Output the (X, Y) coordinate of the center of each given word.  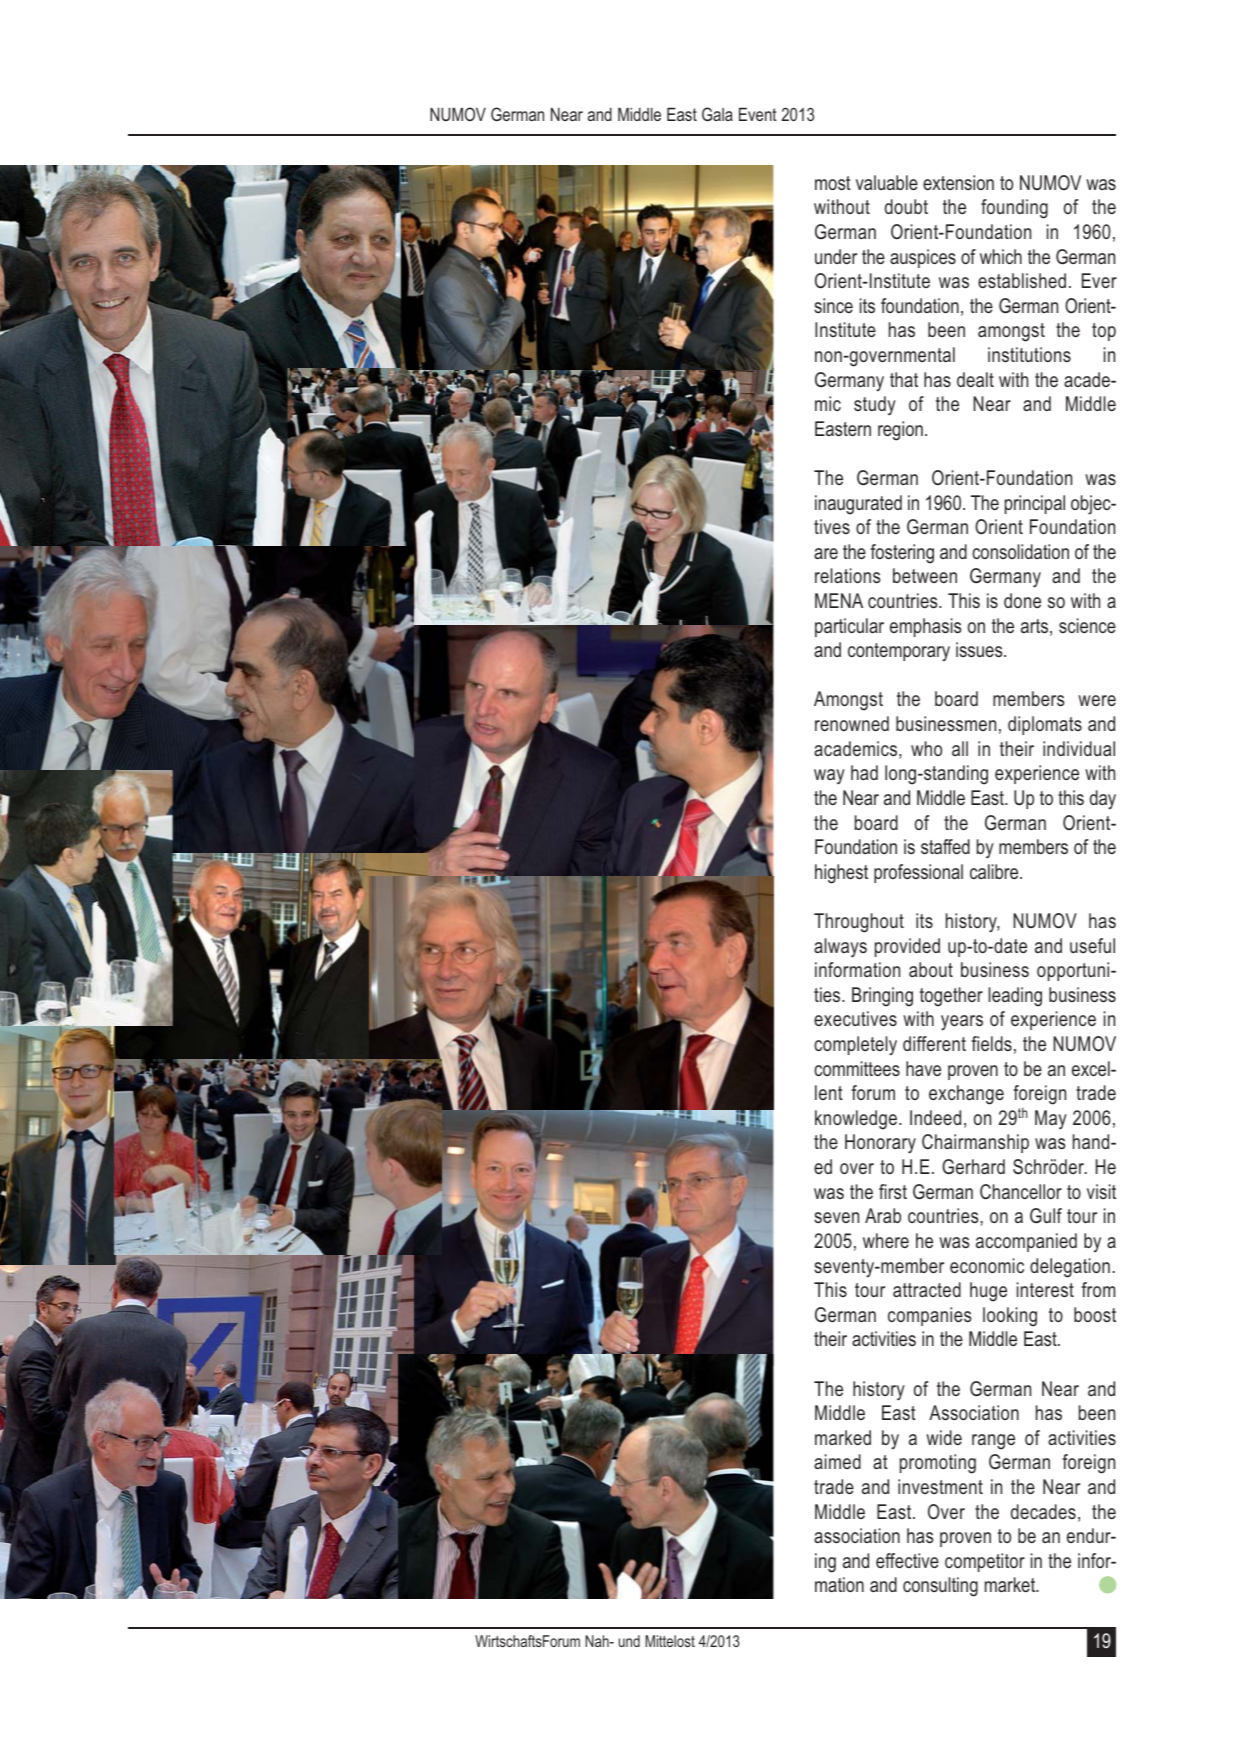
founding (1014, 209)
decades (1043, 1511)
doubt (906, 206)
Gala (717, 114)
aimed (837, 1461)
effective (907, 1560)
